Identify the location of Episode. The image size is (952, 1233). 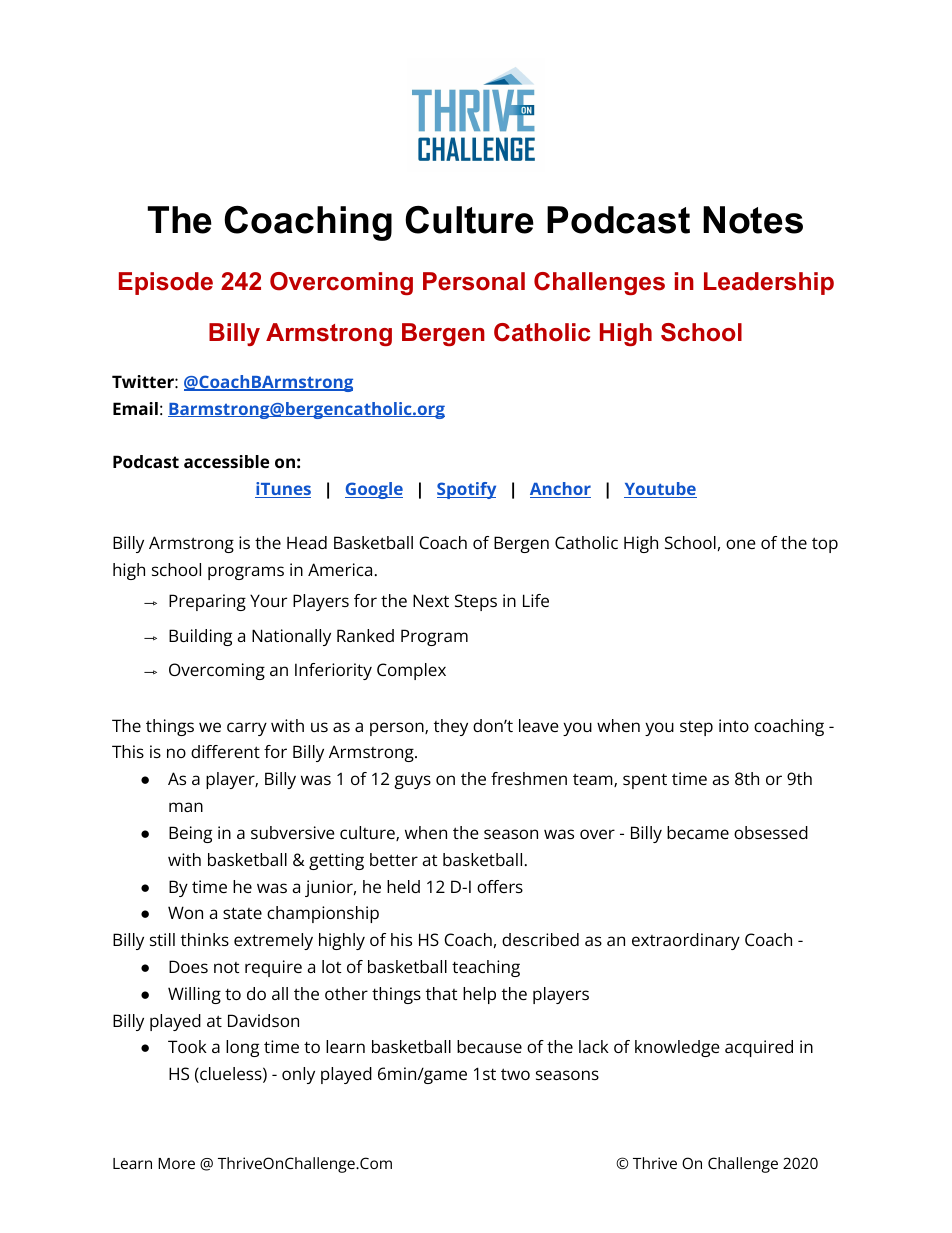
(166, 283).
